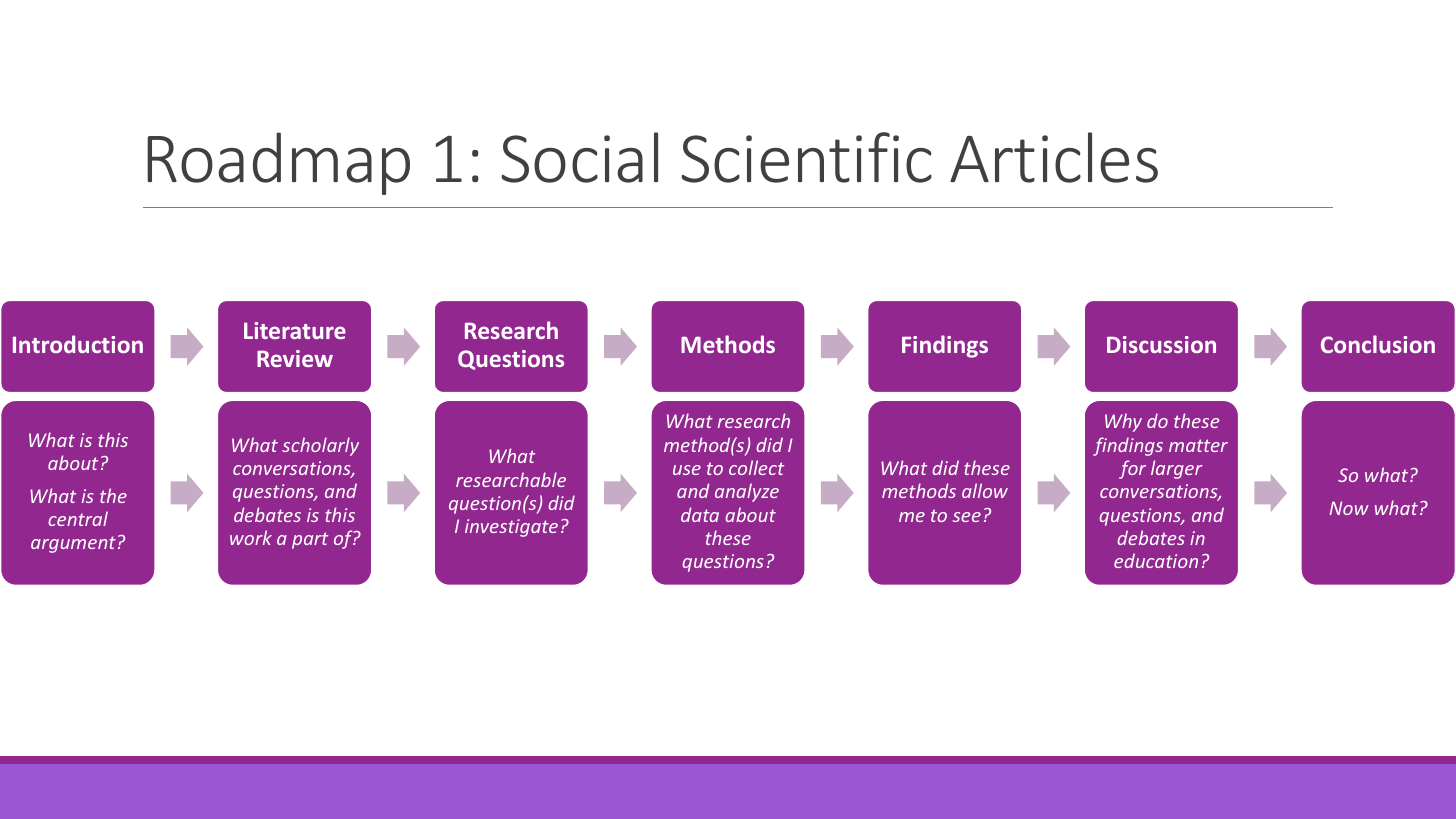 This image has height=819, width=1456. Describe the element at coordinates (1054, 157) in the image. I see `Articles` at that location.
